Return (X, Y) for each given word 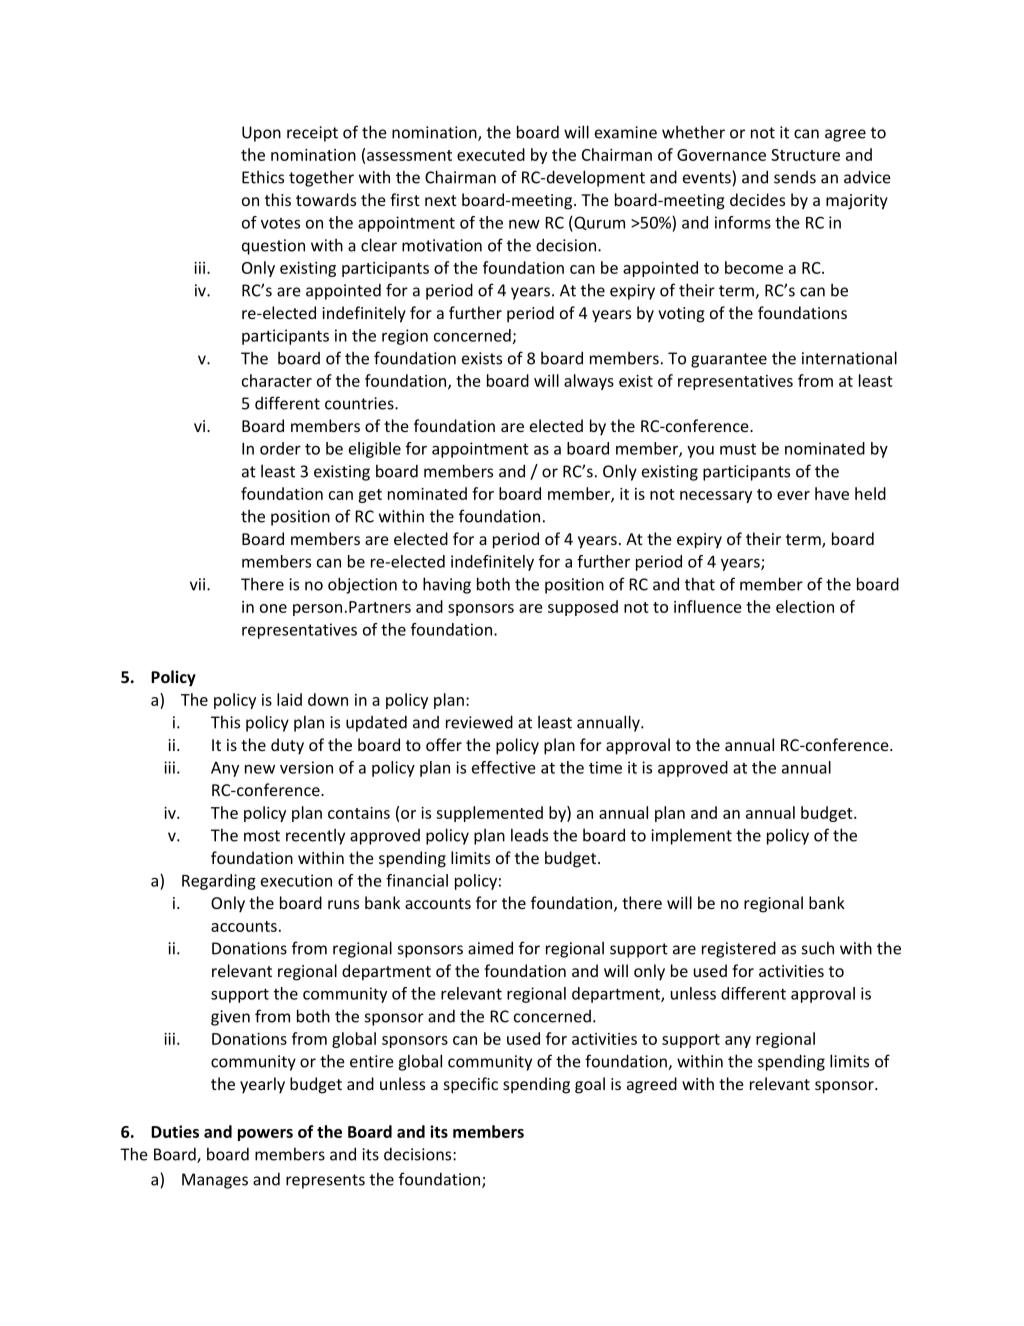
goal (590, 1085)
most (262, 836)
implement (691, 837)
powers (265, 1135)
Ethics (263, 177)
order (280, 448)
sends (795, 177)
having (447, 585)
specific (471, 1085)
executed (491, 154)
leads (529, 835)
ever (793, 495)
